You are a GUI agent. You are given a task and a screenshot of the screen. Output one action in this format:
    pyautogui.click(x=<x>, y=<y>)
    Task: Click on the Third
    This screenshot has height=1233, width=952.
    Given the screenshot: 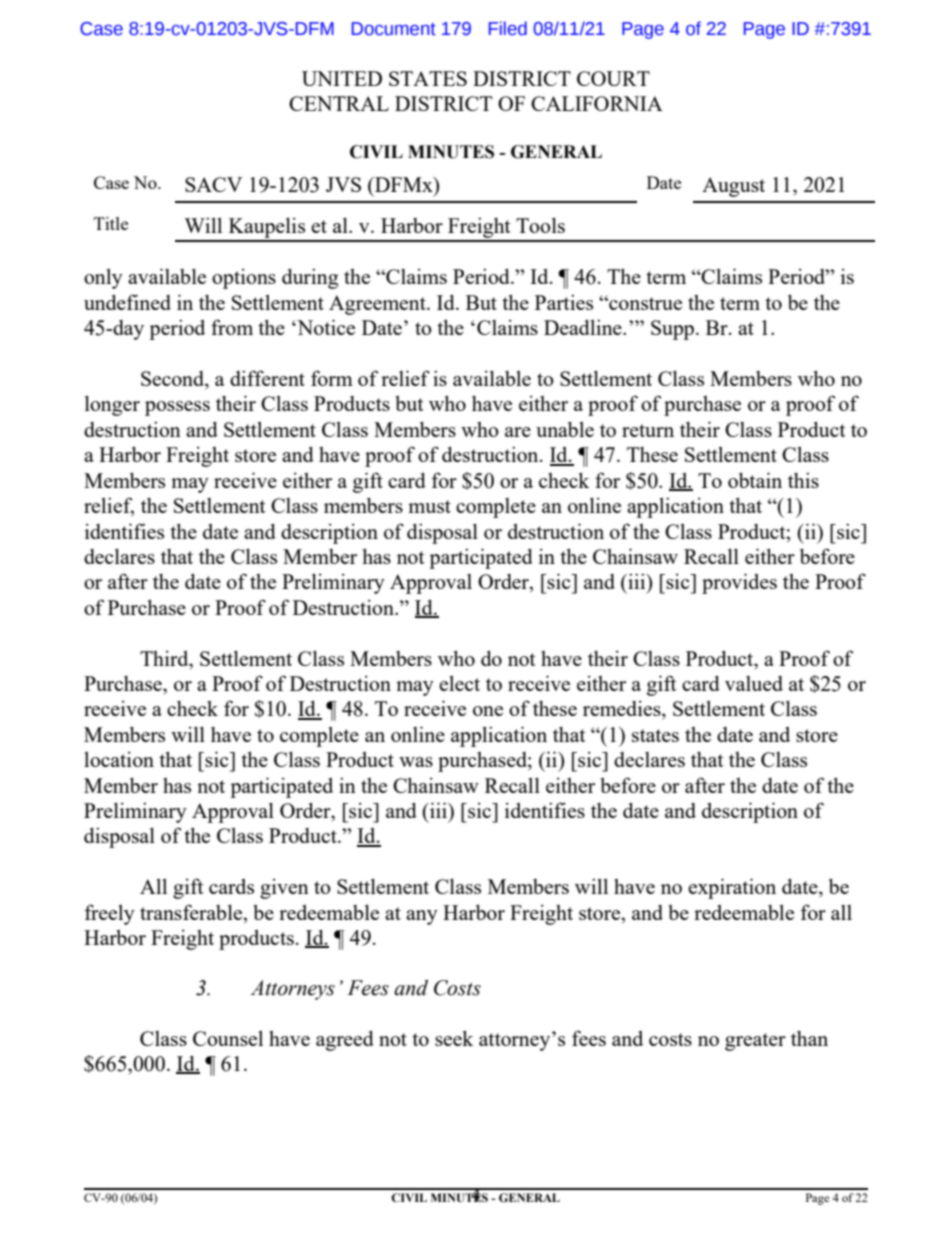 What is the action you would take?
    pyautogui.click(x=165, y=658)
